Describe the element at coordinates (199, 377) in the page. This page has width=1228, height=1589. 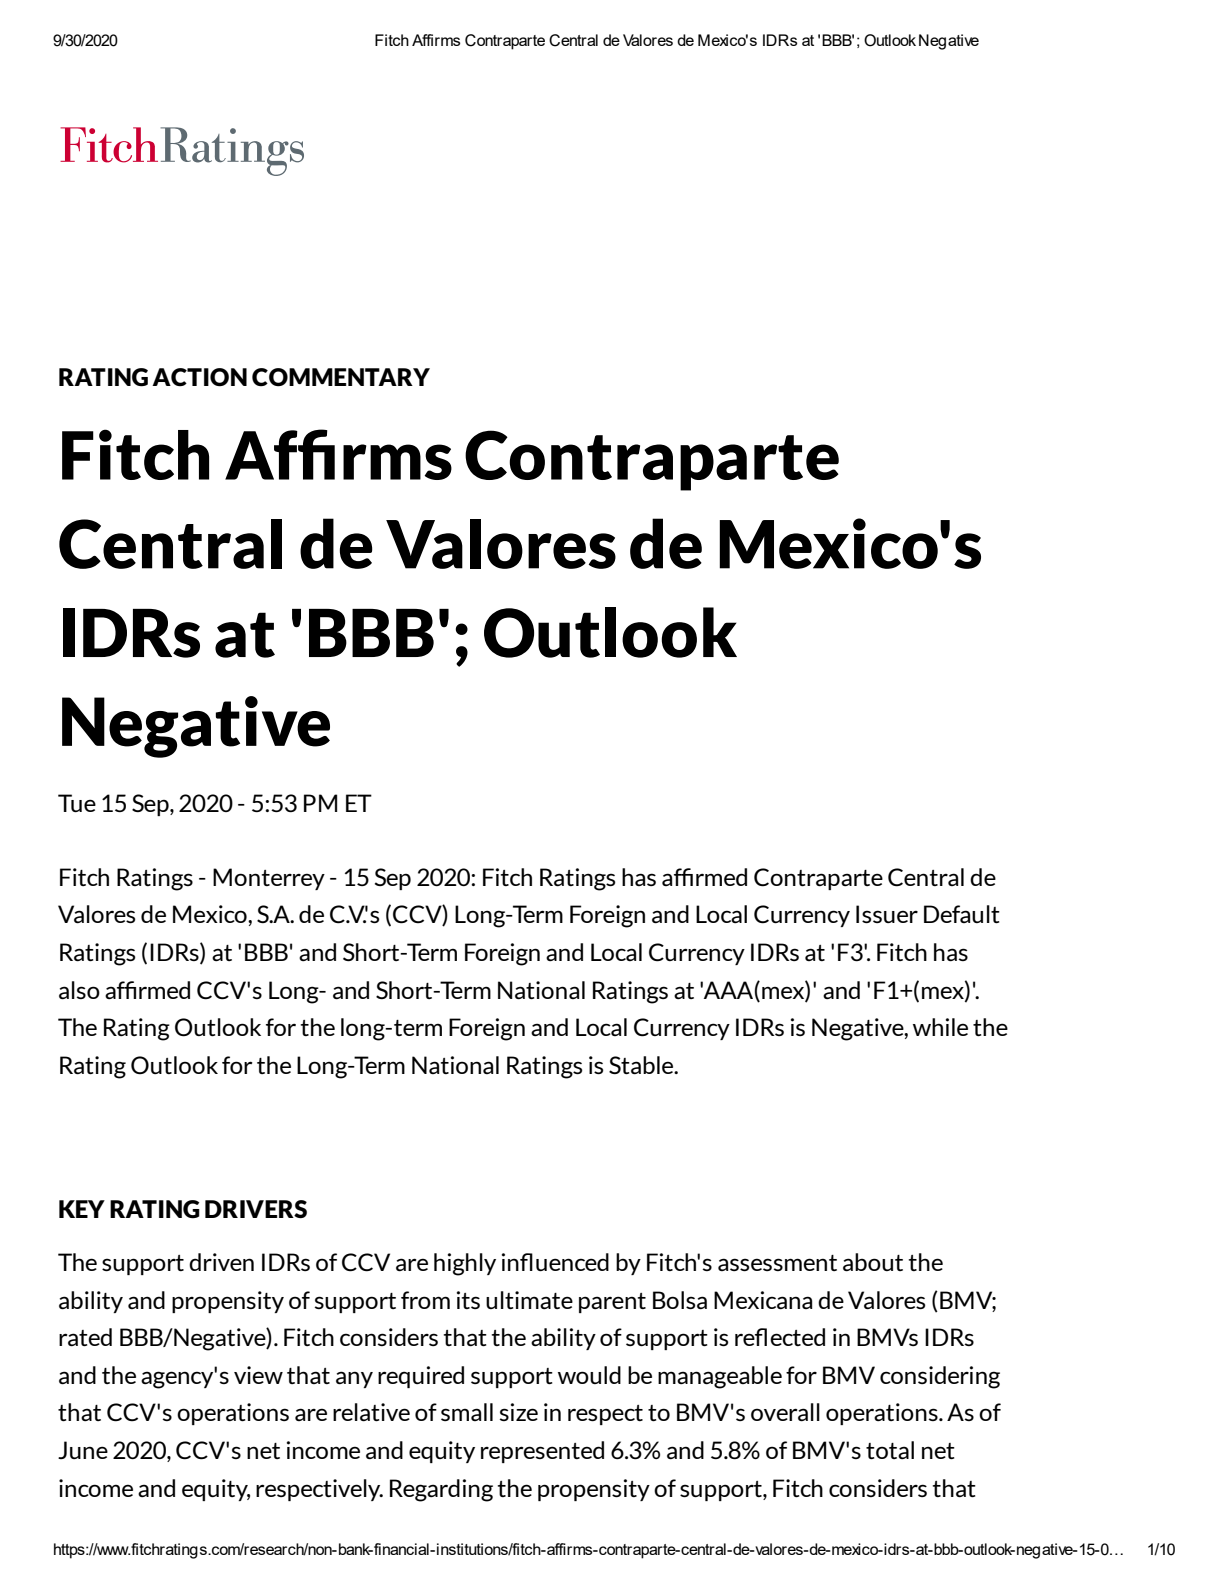
I see `ACTION` at that location.
